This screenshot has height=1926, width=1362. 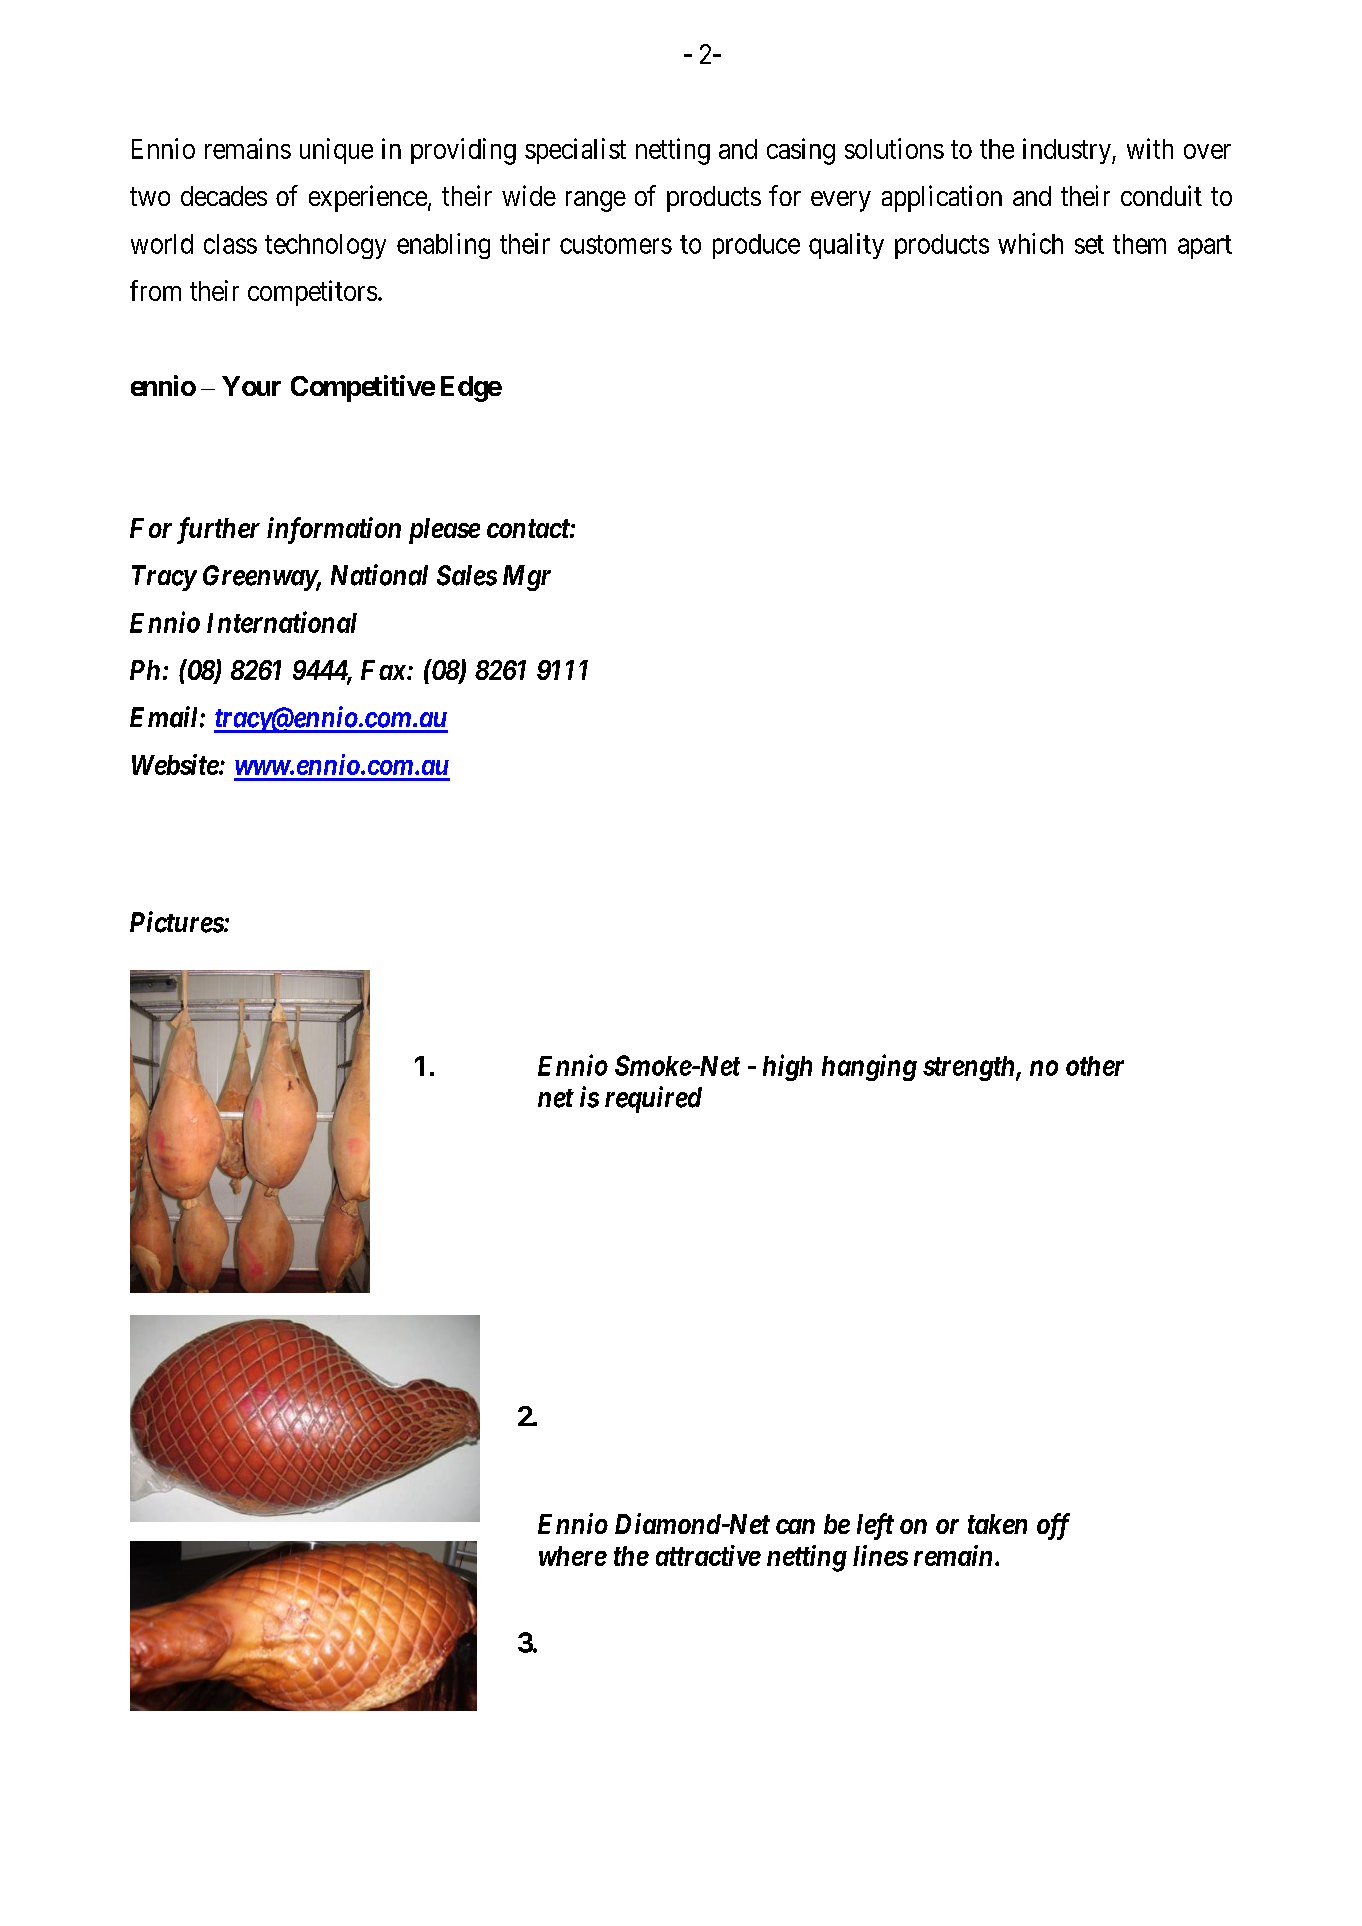 I want to click on Fax, so click(x=384, y=670).
